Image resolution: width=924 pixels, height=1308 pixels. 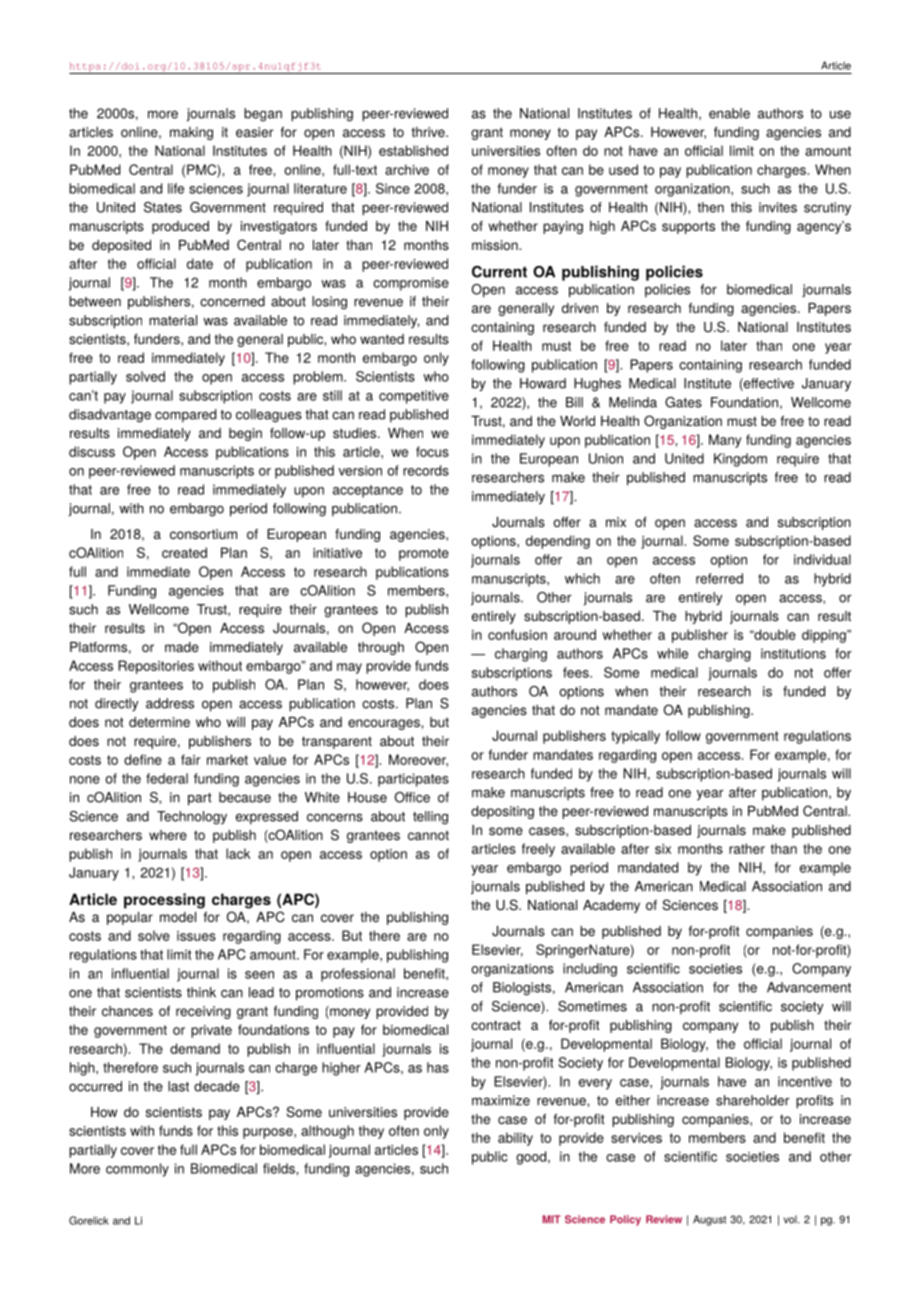 What do you see at coordinates (729, 113) in the document?
I see `enable` at bounding box center [729, 113].
